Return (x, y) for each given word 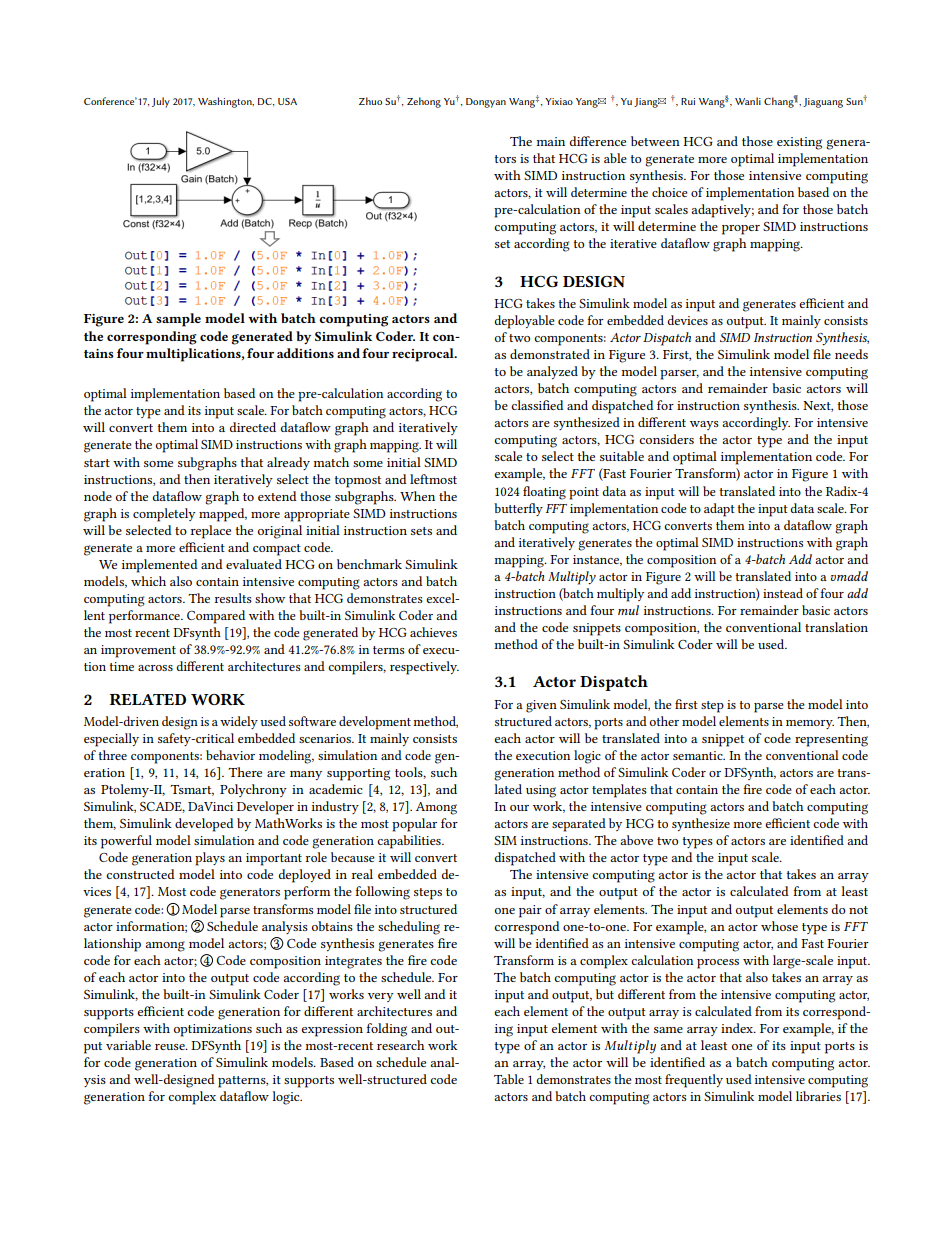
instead (783, 593)
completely (164, 515)
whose (779, 926)
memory (810, 724)
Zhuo (370, 101)
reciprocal (424, 355)
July (161, 102)
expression (332, 1030)
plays (210, 859)
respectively (424, 668)
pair (530, 911)
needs (851, 354)
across (155, 668)
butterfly (518, 509)
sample (178, 320)
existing (799, 143)
